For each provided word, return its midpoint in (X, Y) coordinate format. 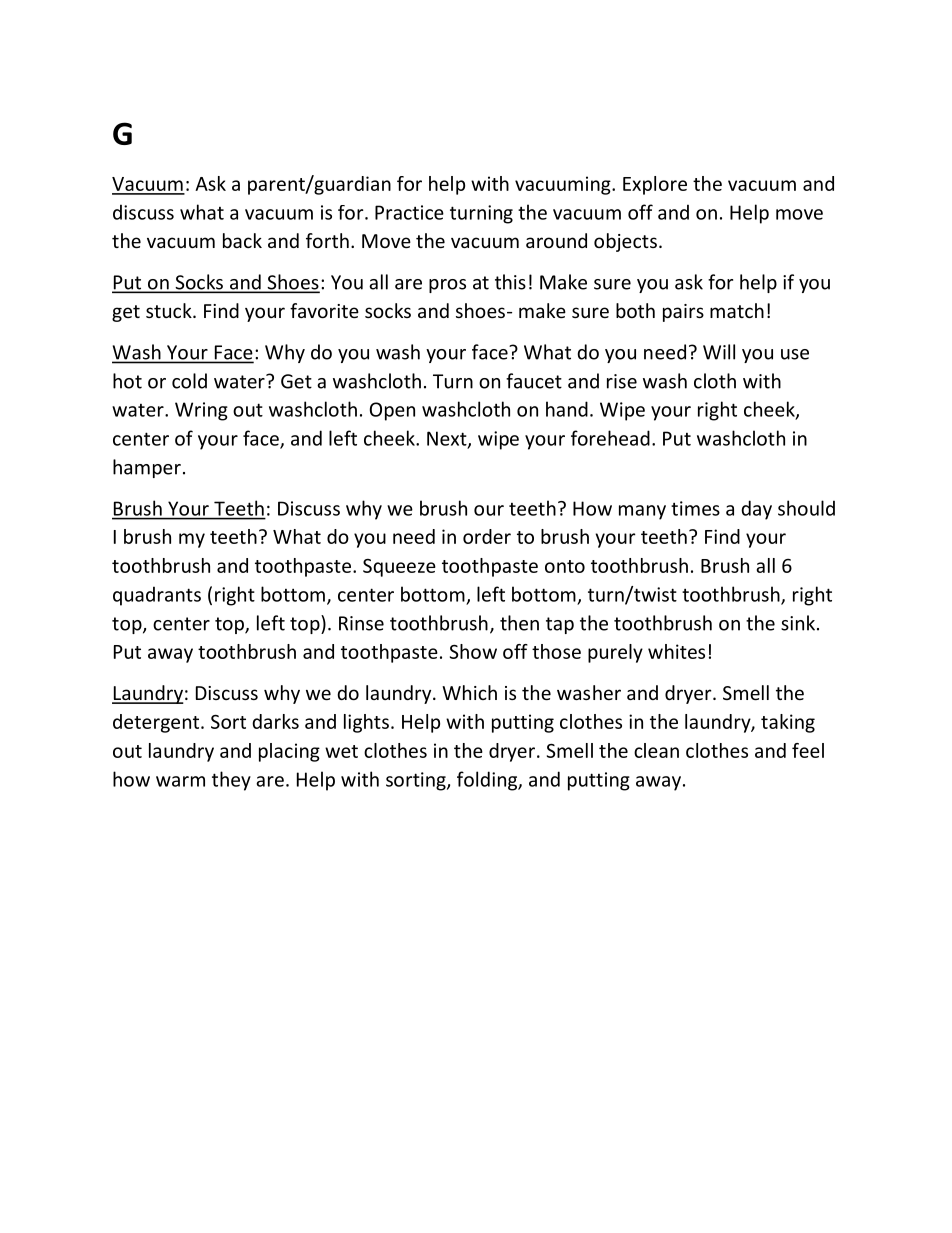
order (487, 536)
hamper (147, 468)
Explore (655, 185)
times (695, 508)
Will (719, 352)
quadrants (157, 596)
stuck (170, 310)
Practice (409, 212)
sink (799, 623)
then (519, 623)
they (231, 781)
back (242, 240)
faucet (534, 381)
